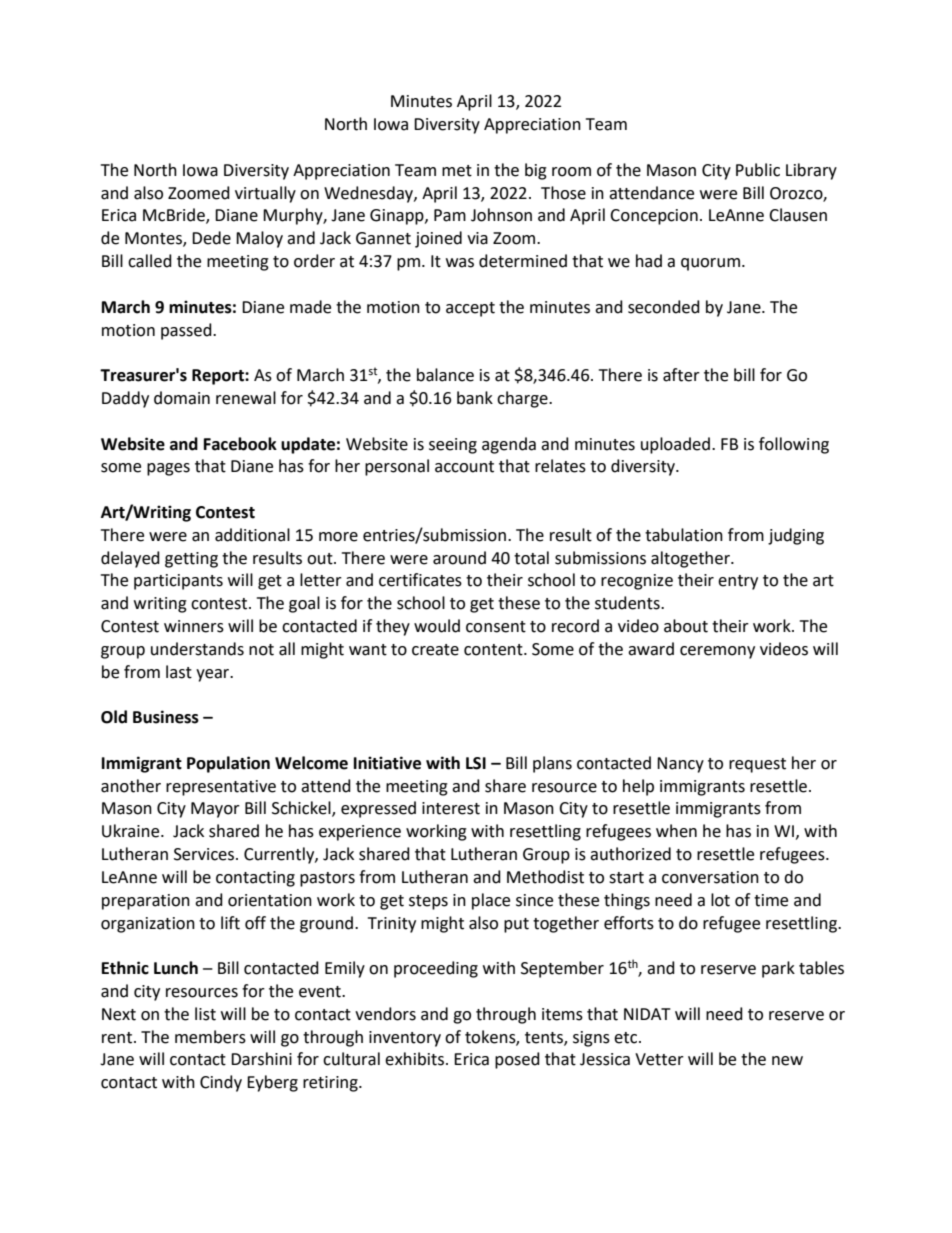  What do you see at coordinates (211, 238) in the screenshot?
I see `Dede` at bounding box center [211, 238].
